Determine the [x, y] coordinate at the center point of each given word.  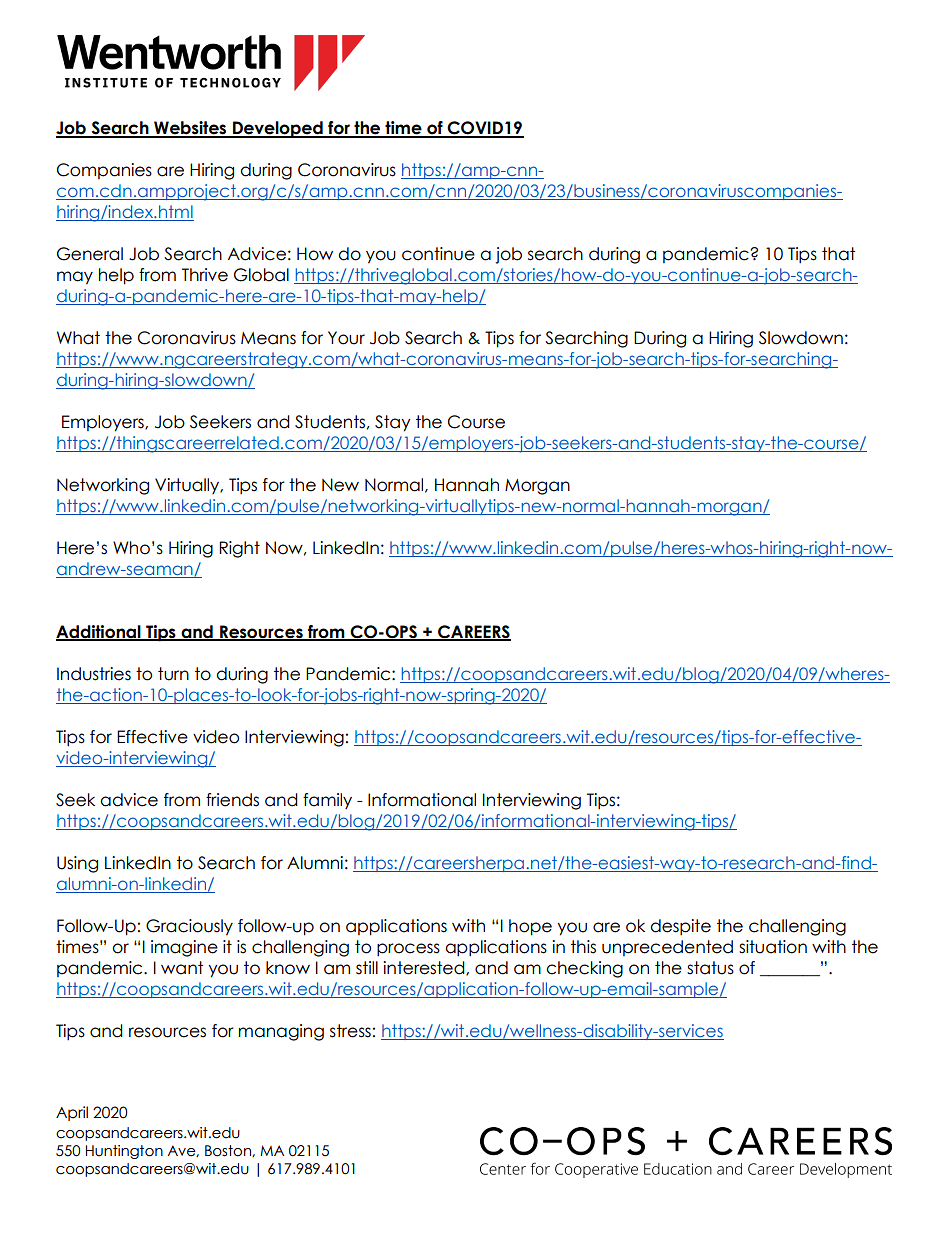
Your [346, 338]
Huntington [124, 1152]
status [710, 968]
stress [350, 1031]
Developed [278, 129]
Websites [190, 129]
